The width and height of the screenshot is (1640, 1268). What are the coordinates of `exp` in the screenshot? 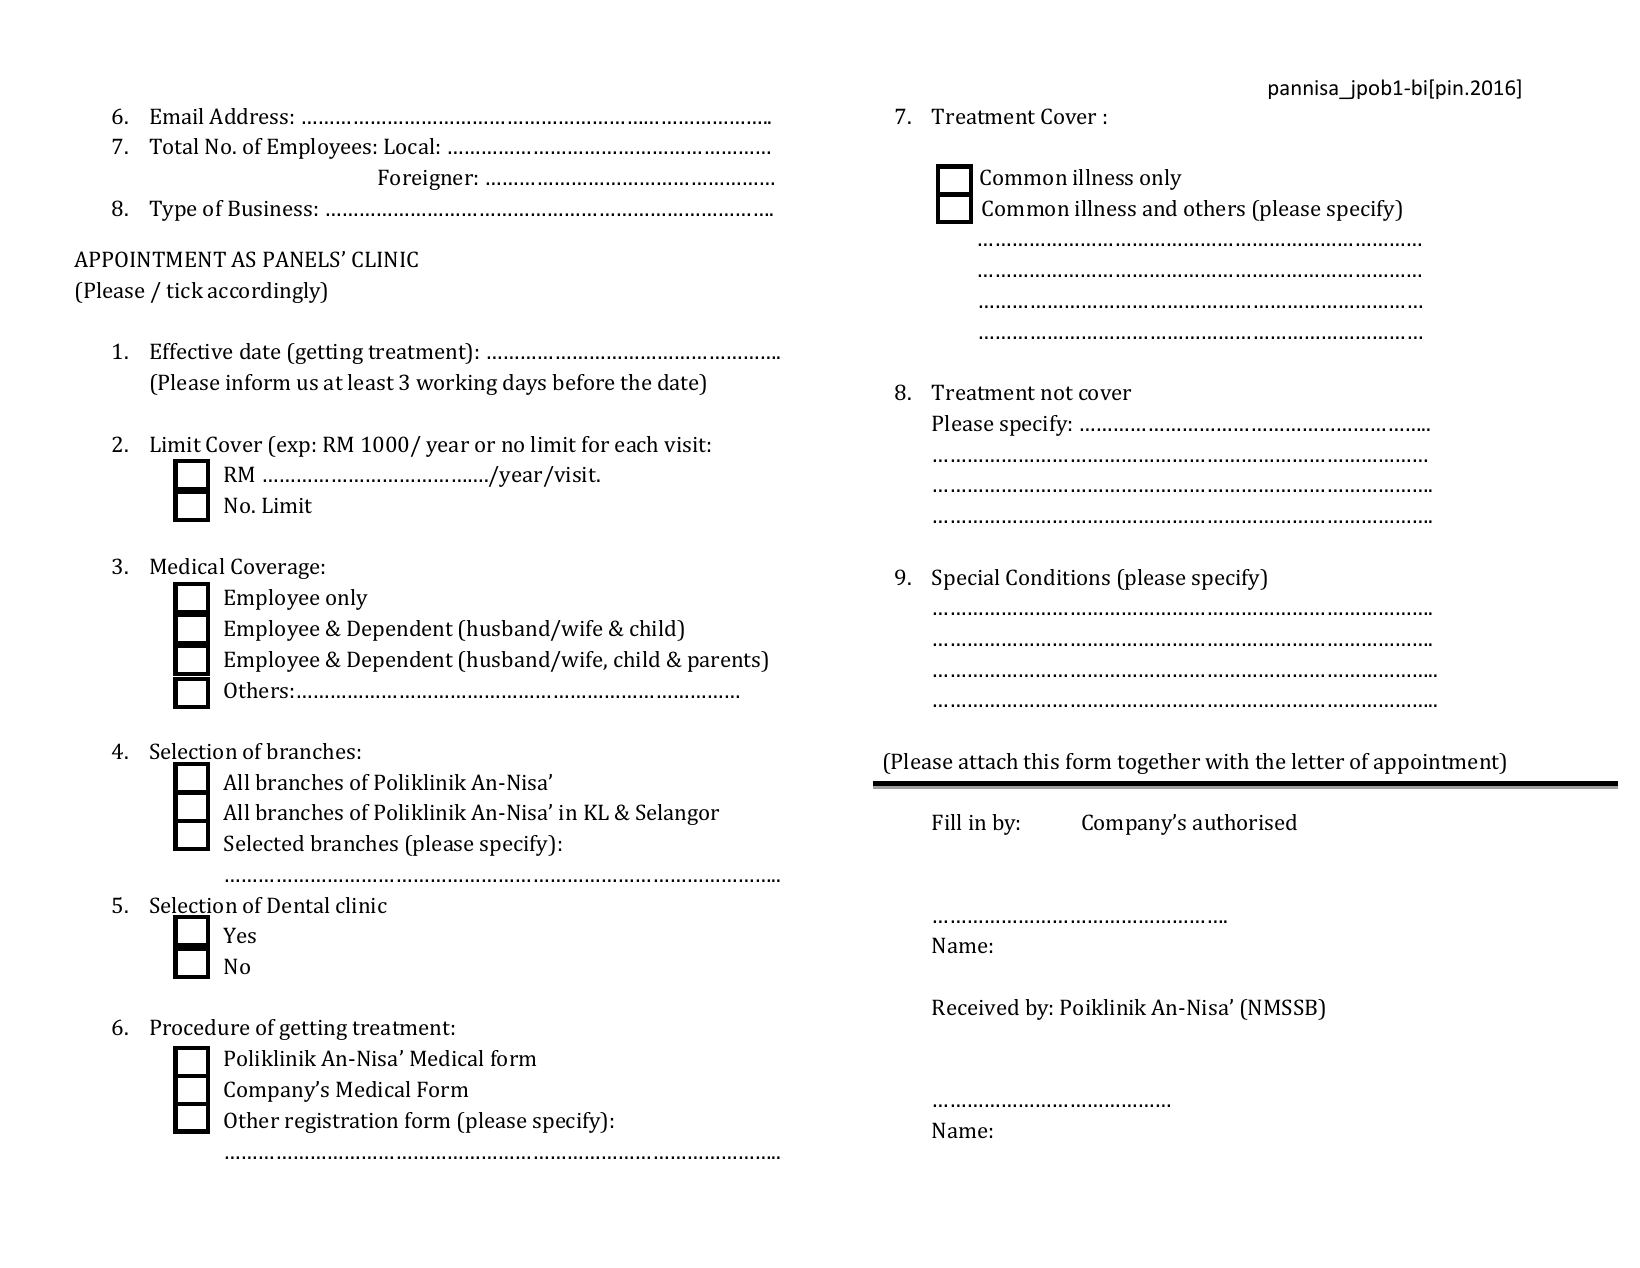 It's located at (292, 449).
